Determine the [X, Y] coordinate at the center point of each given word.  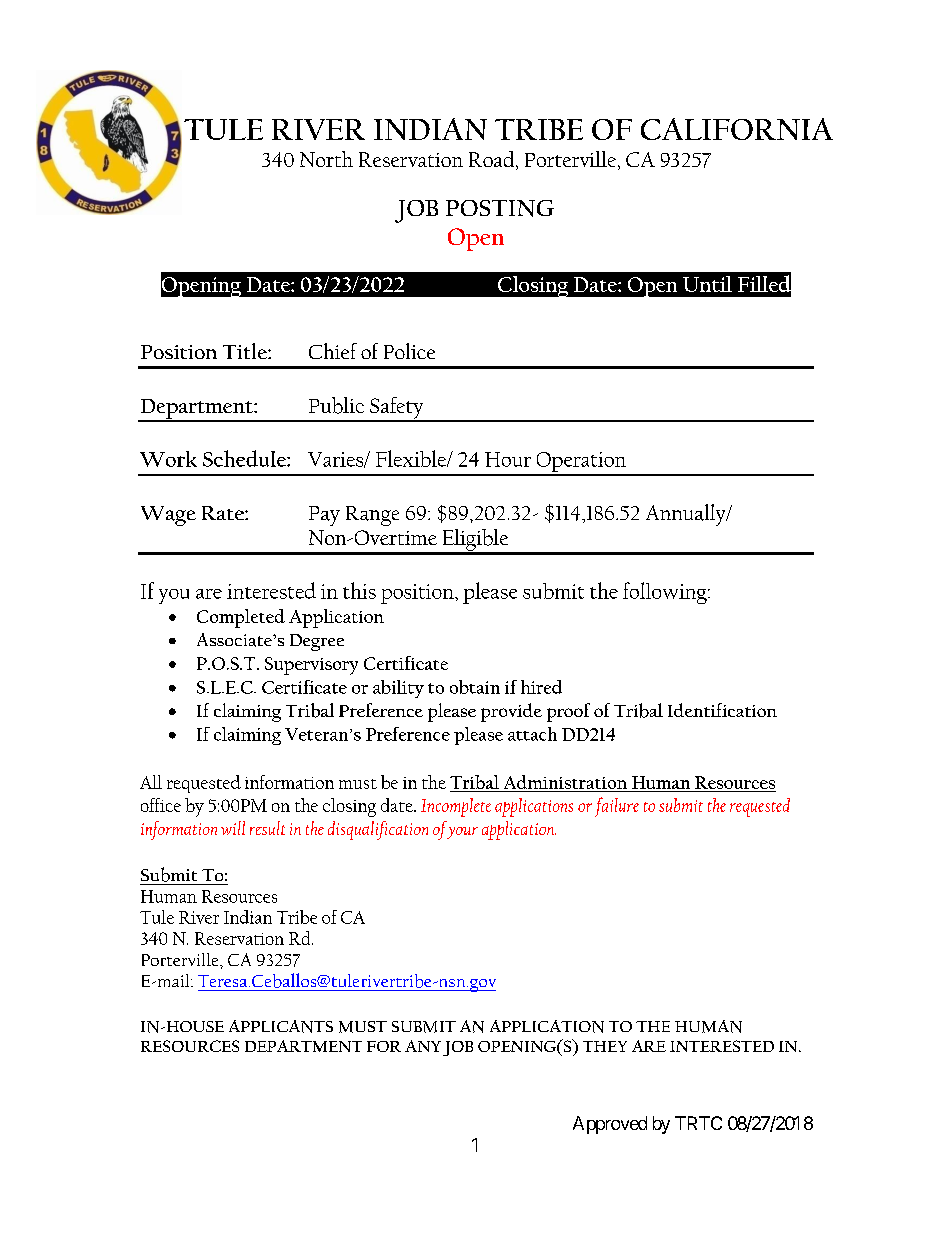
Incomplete [456, 807]
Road [493, 160]
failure [617, 807]
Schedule [245, 458]
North [326, 159]
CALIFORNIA [737, 129]
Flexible [412, 458]
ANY [423, 1046]
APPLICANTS [281, 1026]
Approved [610, 1125]
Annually [687, 515]
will [233, 828]
